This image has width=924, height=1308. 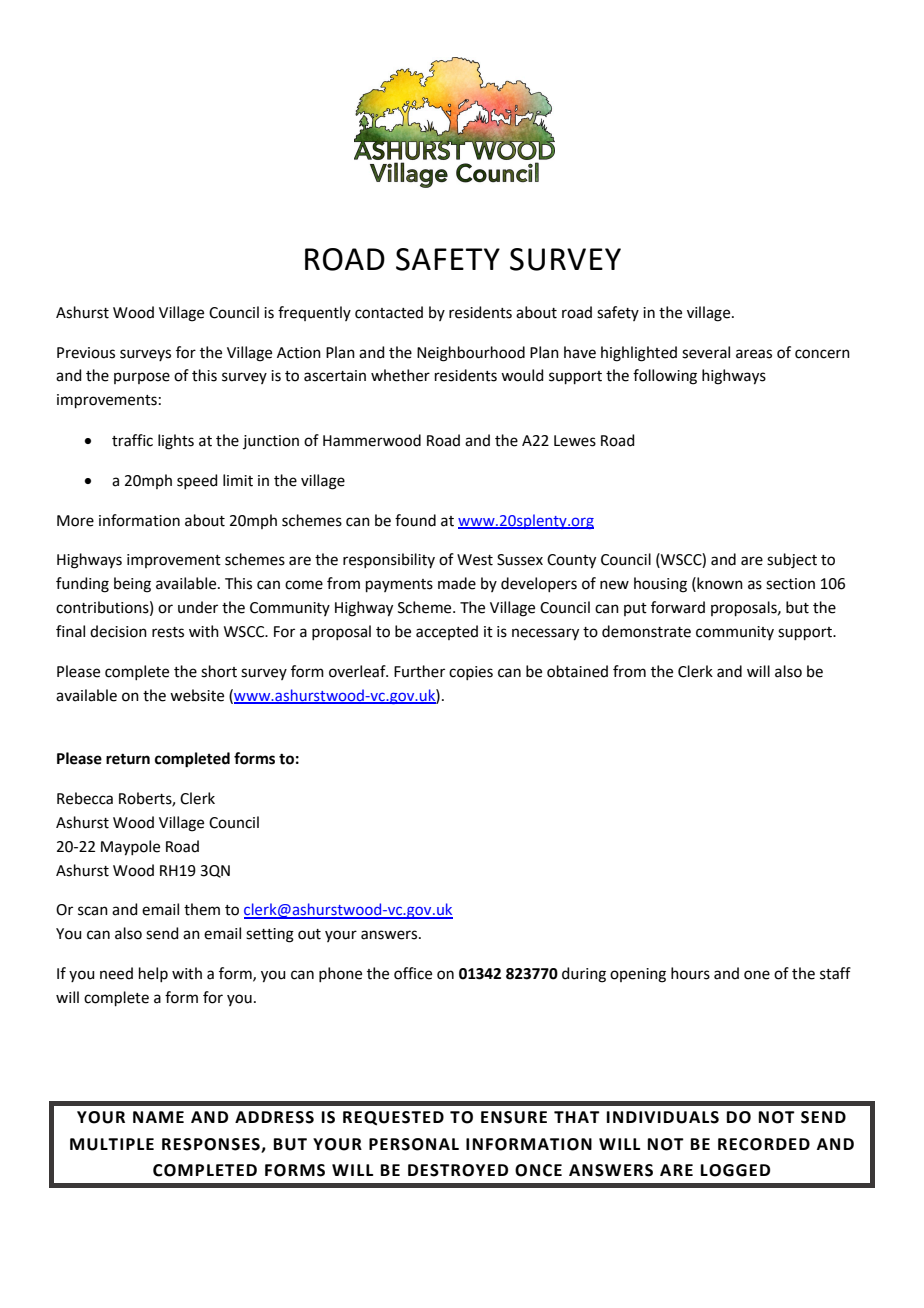 I want to click on Maypole, so click(x=130, y=848).
